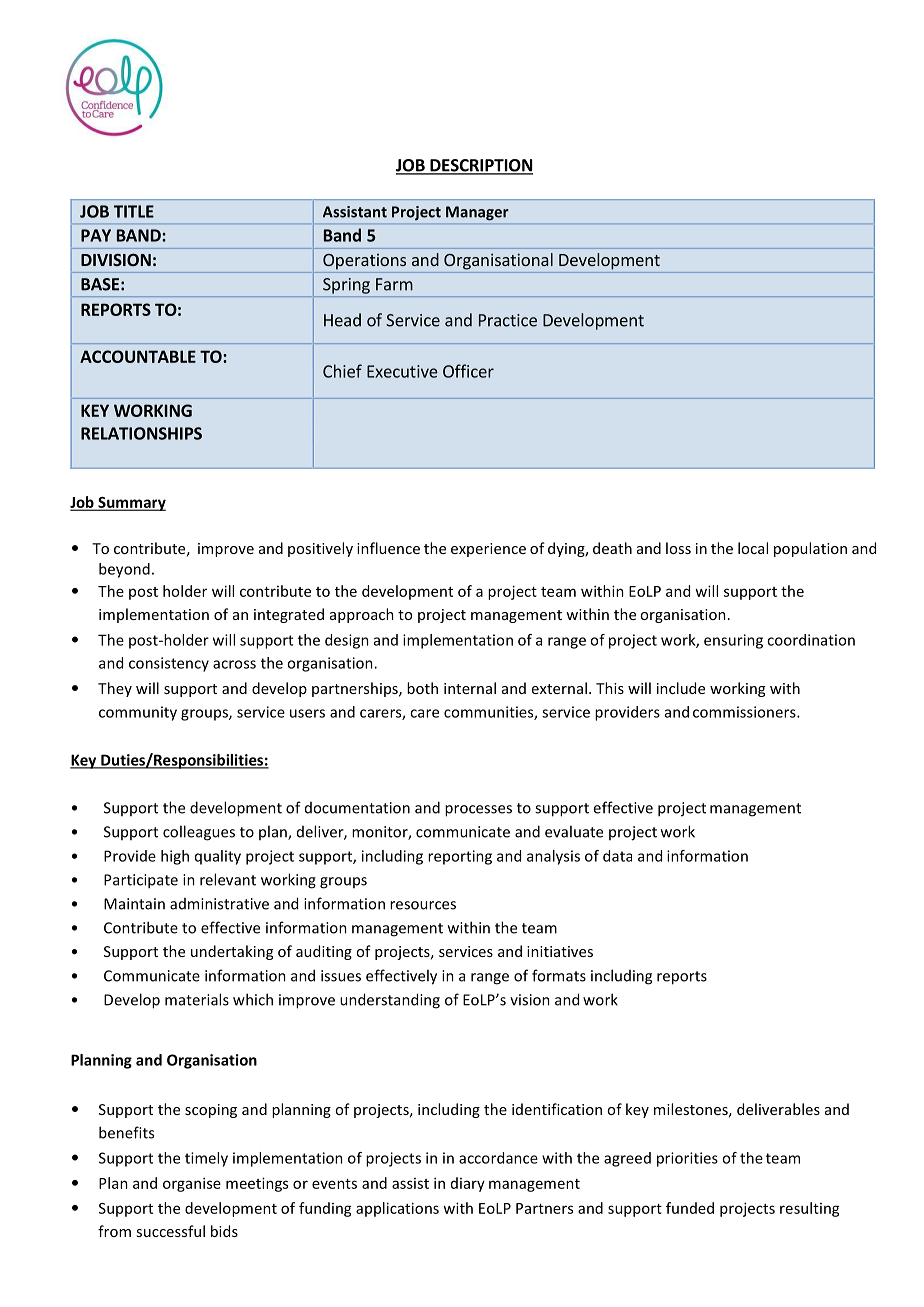 This image has height=1307, width=924. I want to click on include, so click(681, 688).
